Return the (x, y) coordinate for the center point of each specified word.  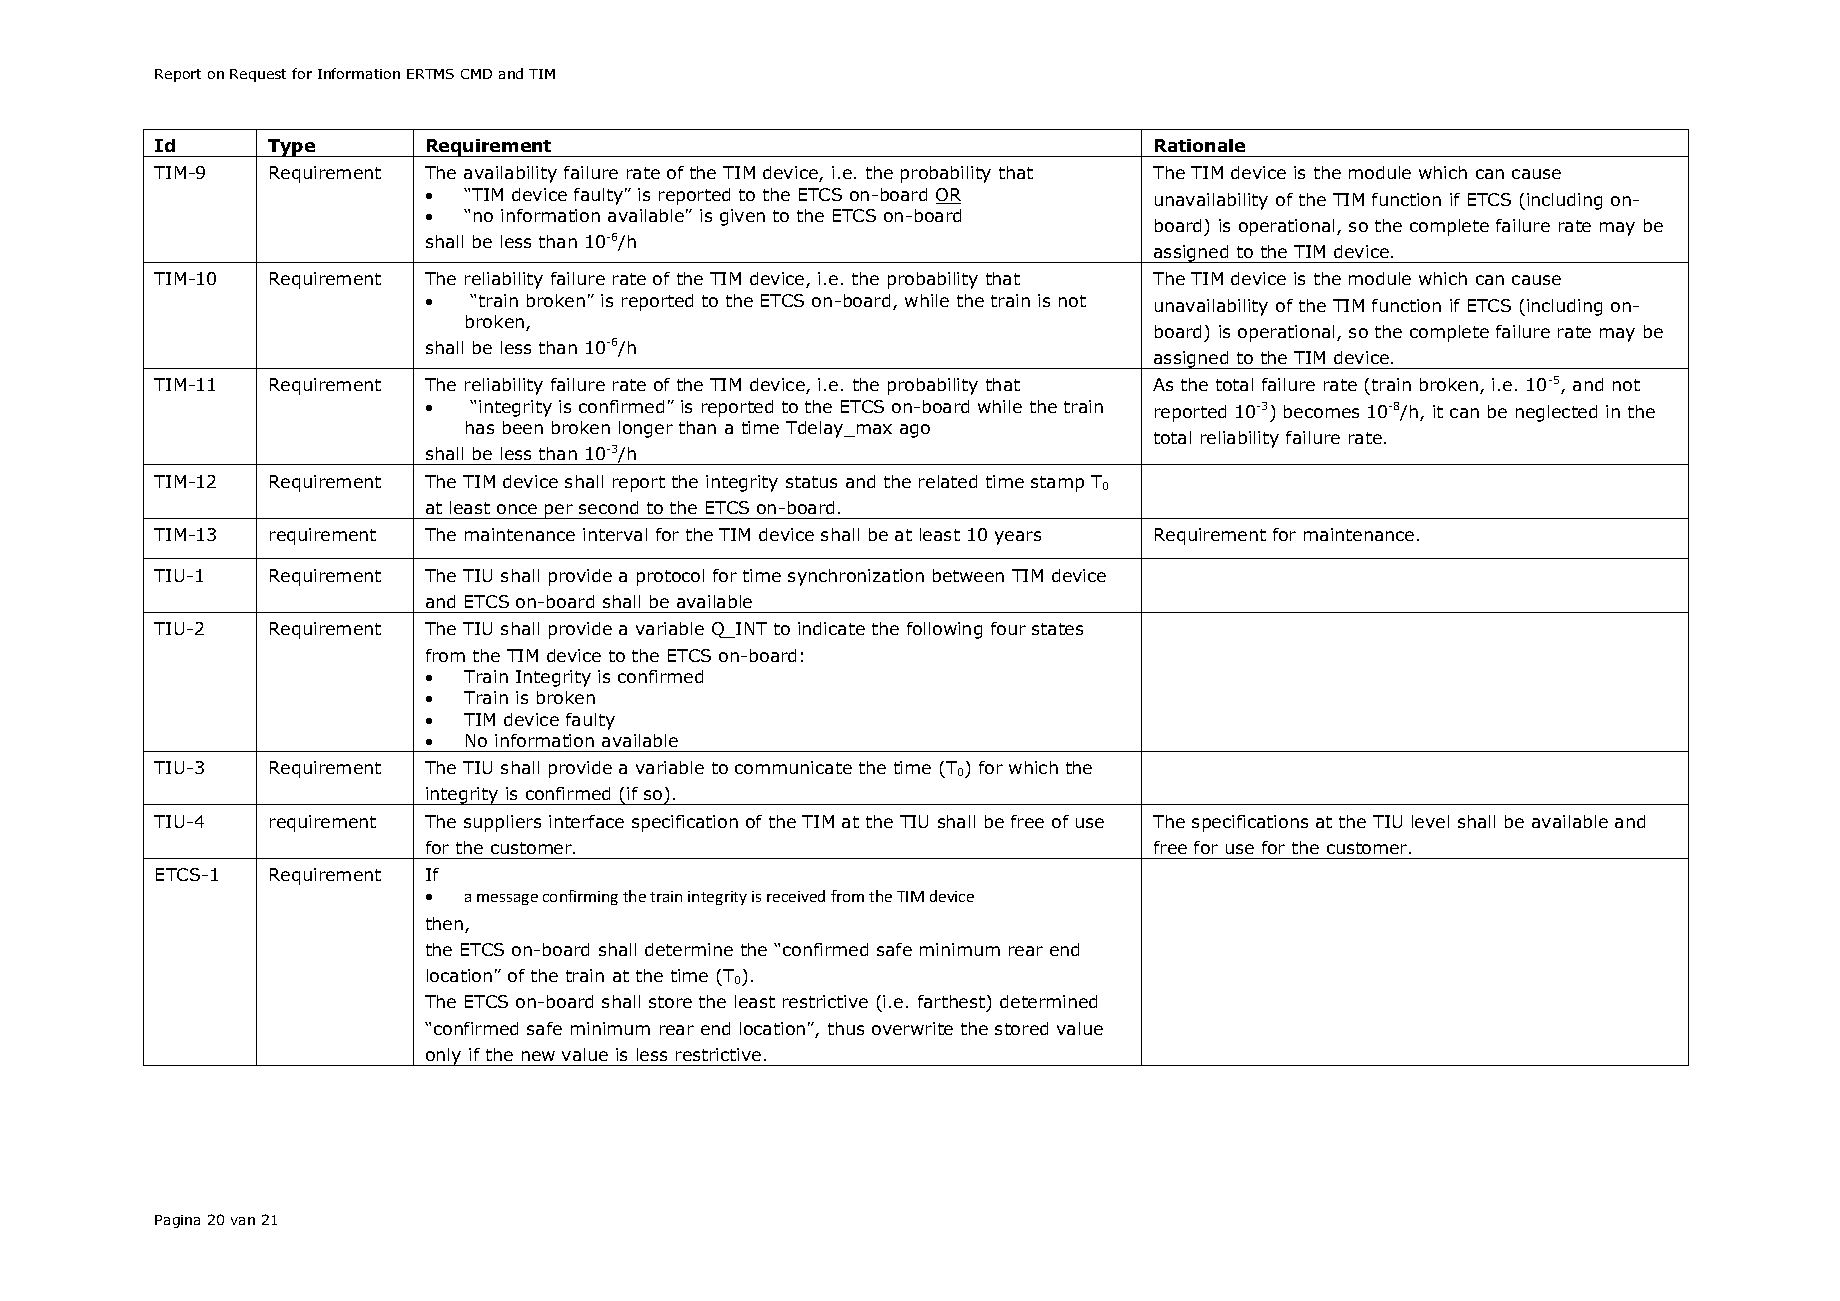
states (1057, 629)
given (742, 217)
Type (292, 148)
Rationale (1200, 145)
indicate (831, 628)
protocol (670, 577)
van (243, 1221)
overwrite (912, 1028)
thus (846, 1028)
